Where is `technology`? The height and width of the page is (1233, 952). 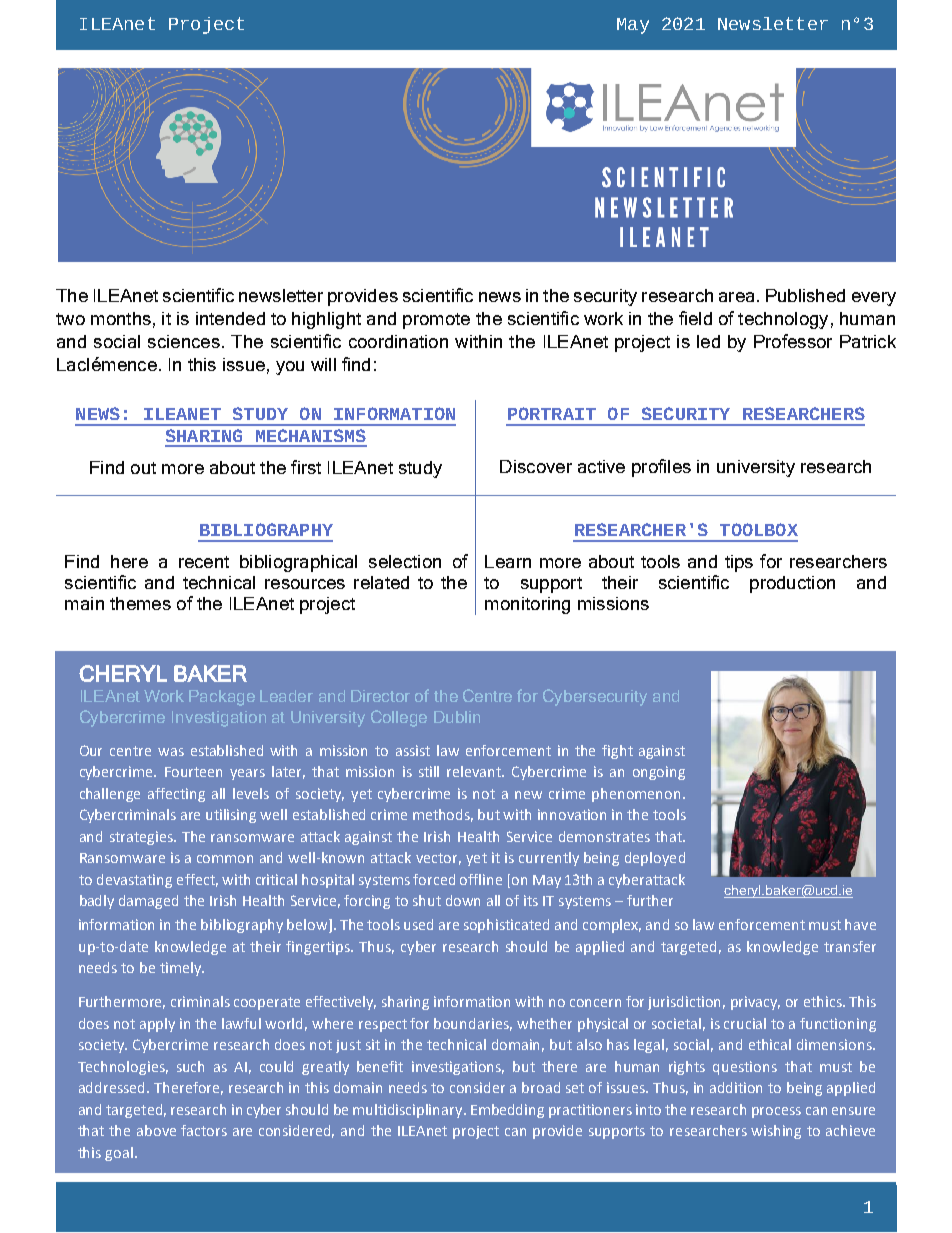 technology is located at coordinates (783, 320).
